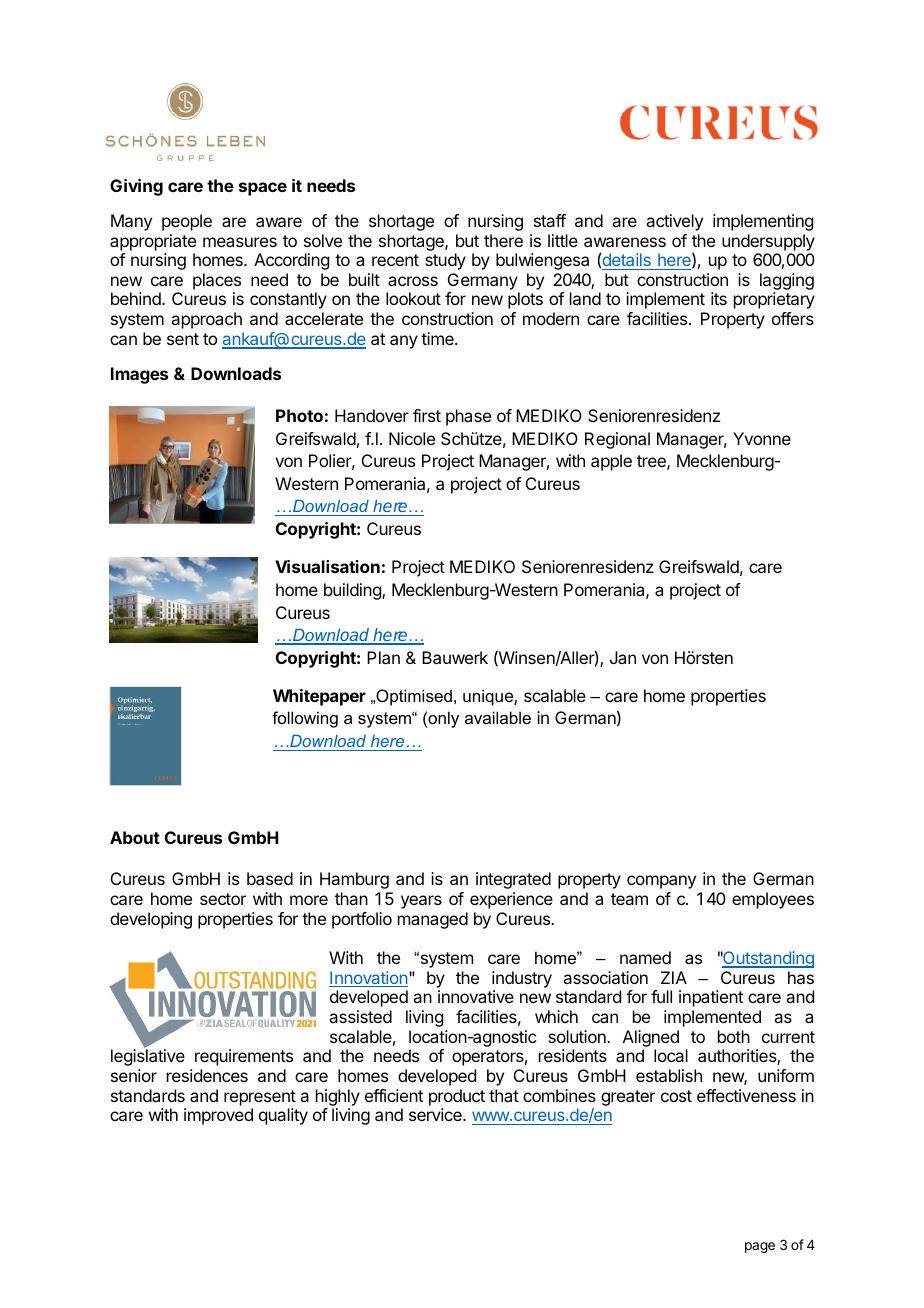 The width and height of the page is (924, 1308). I want to click on building, so click(353, 591).
